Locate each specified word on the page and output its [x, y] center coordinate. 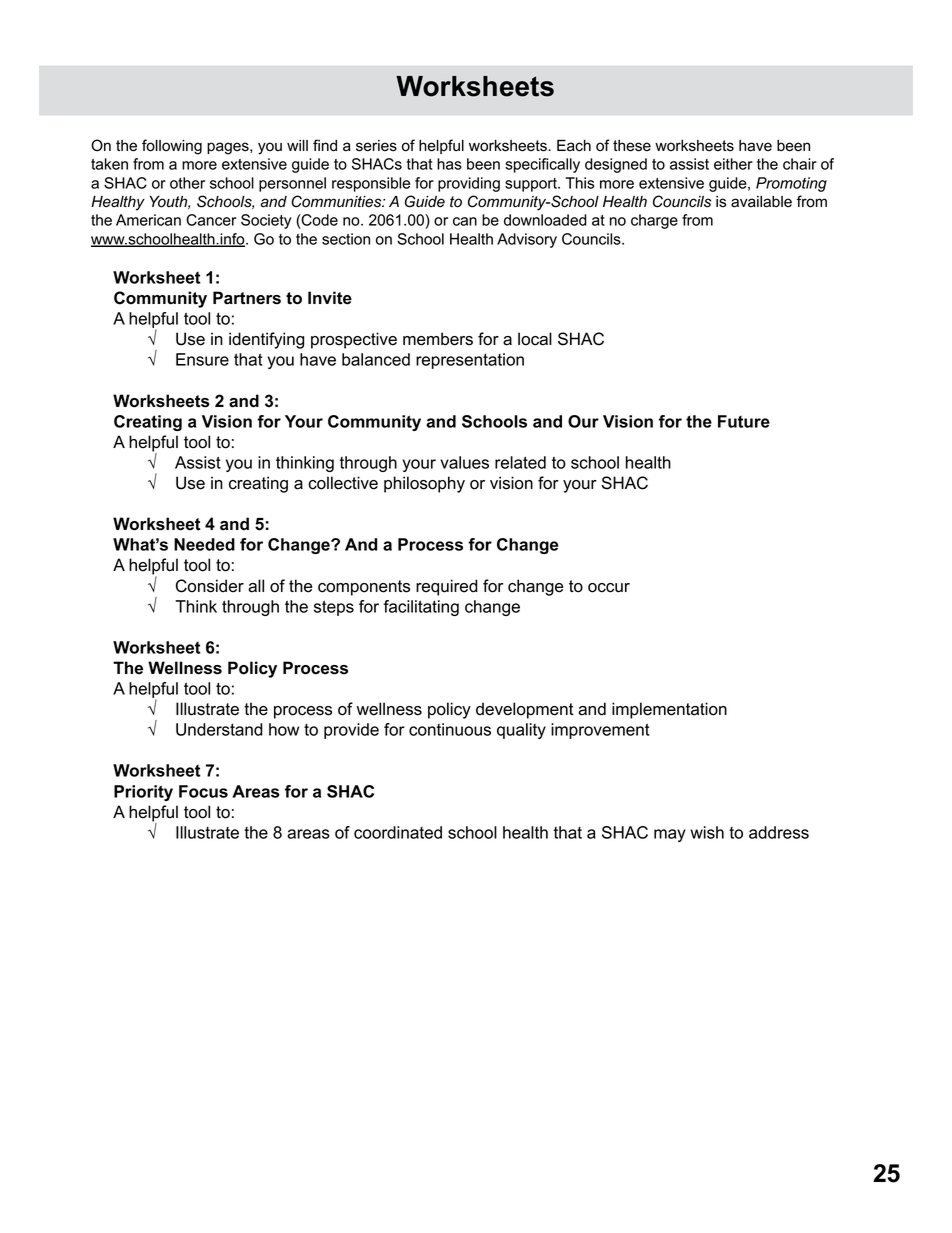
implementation [669, 710]
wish [707, 832]
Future [744, 421]
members [438, 339]
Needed [204, 544]
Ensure [202, 359]
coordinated [398, 832]
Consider [210, 586]
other [187, 183]
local [535, 339]
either [733, 164]
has [449, 164]
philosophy [424, 484]
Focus [203, 791]
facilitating [421, 608]
